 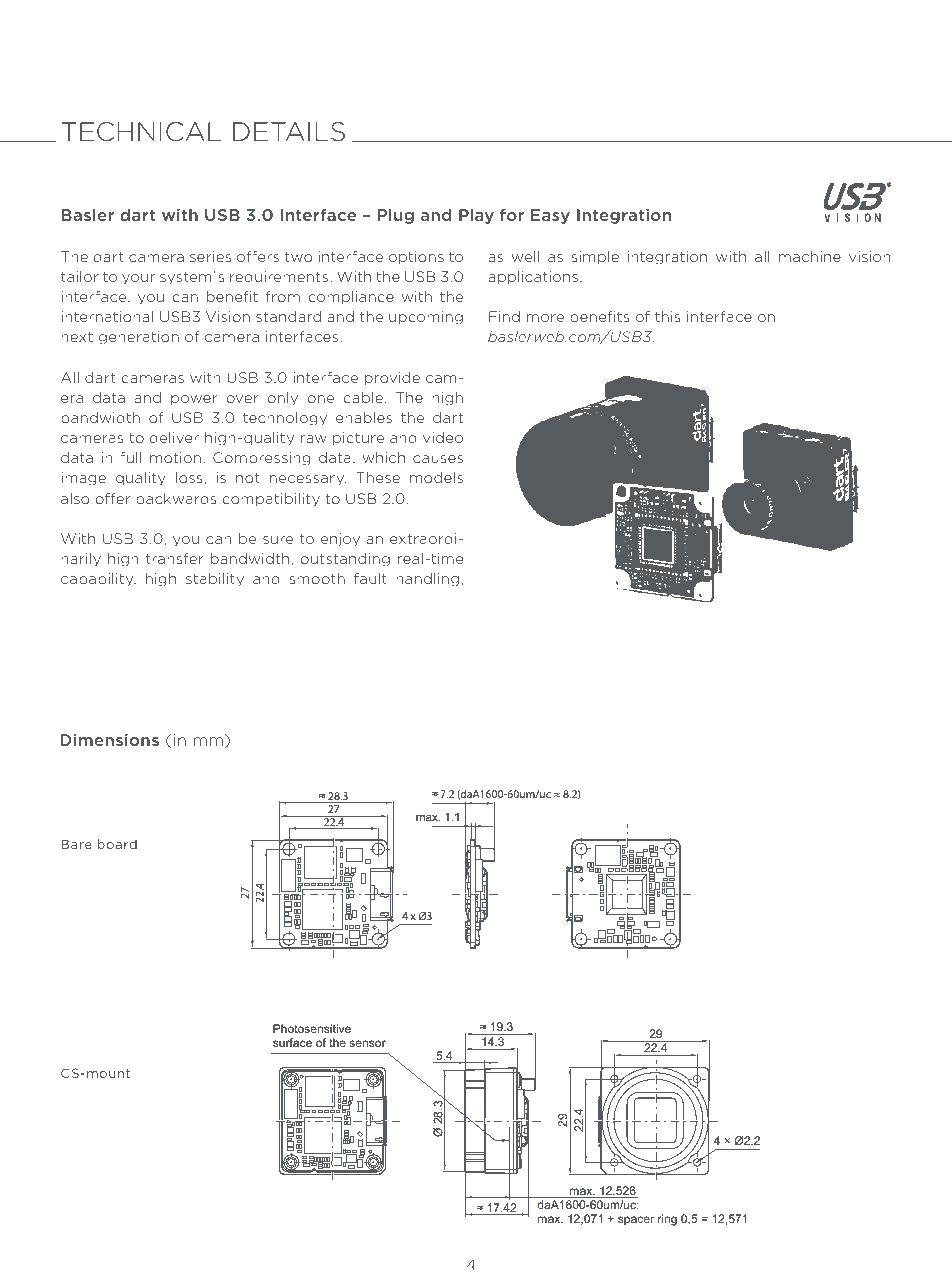 What do you see at coordinates (141, 132) in the document?
I see `TECHNICAL` at bounding box center [141, 132].
